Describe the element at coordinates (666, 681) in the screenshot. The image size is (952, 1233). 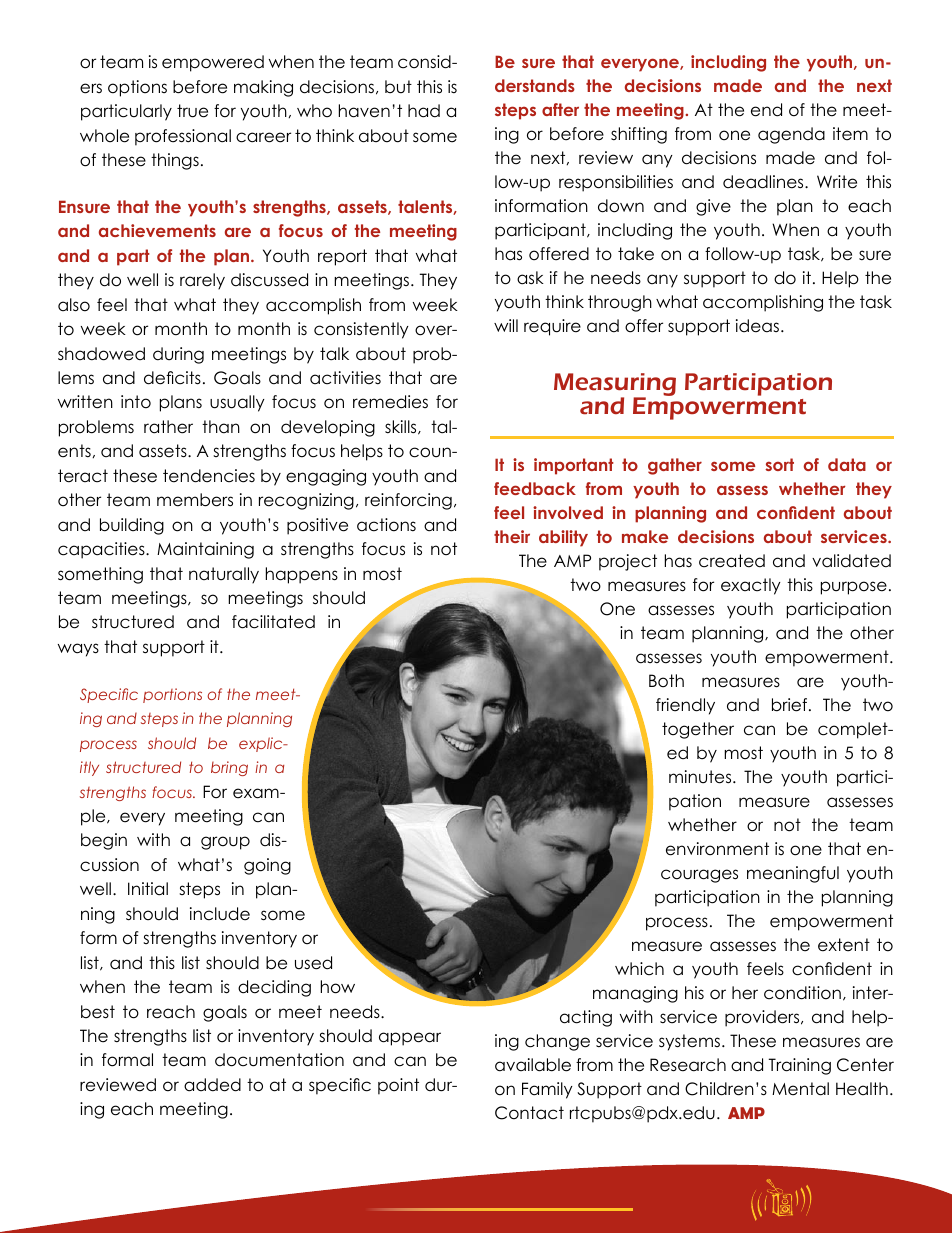
I see `Both` at that location.
